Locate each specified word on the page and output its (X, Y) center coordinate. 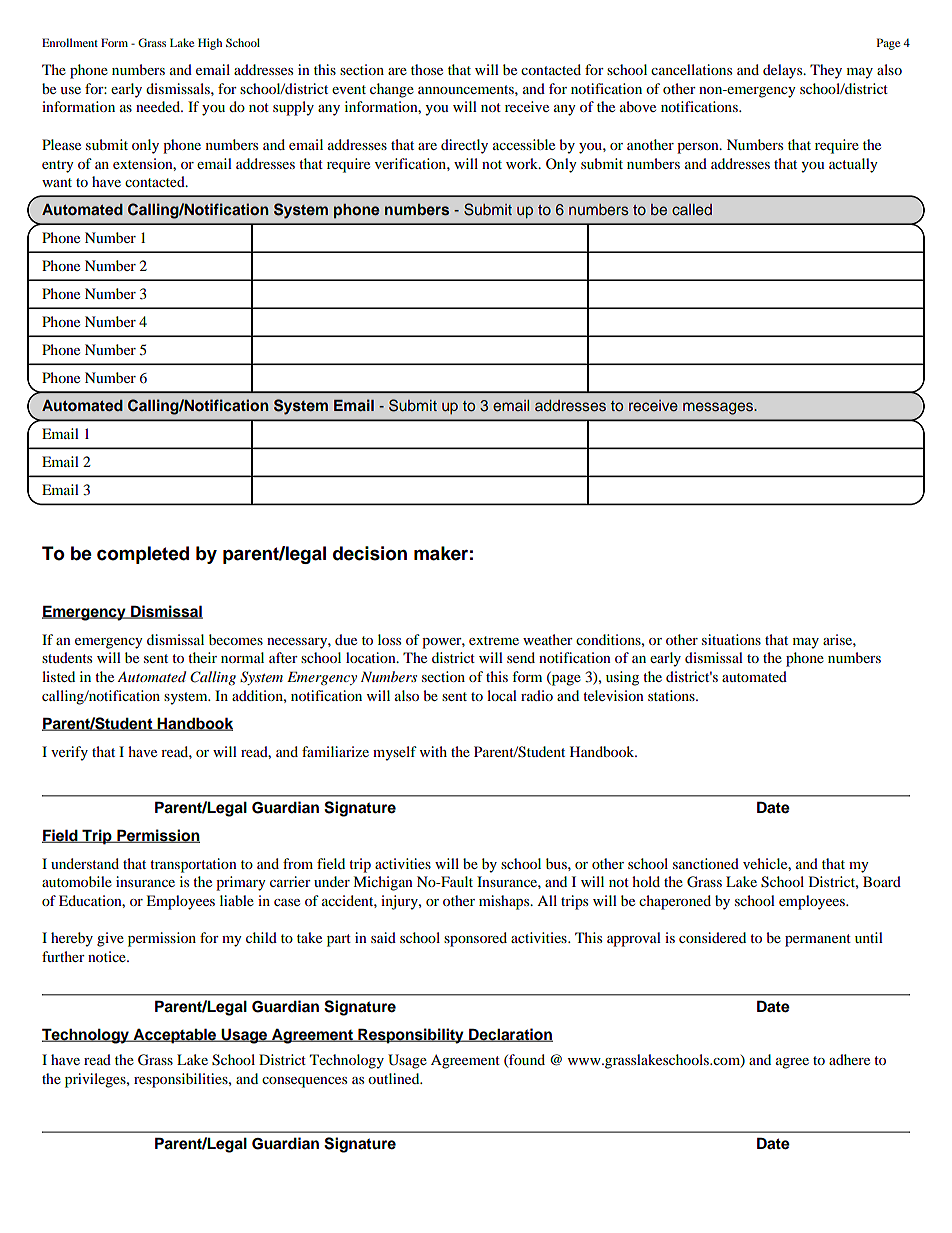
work (523, 163)
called (692, 209)
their (202, 657)
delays (784, 71)
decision (370, 553)
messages (719, 408)
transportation (193, 865)
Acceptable (175, 1036)
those (427, 69)
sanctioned (706, 863)
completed (143, 555)
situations (731, 639)
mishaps (505, 902)
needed (159, 106)
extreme (494, 640)
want (57, 182)
